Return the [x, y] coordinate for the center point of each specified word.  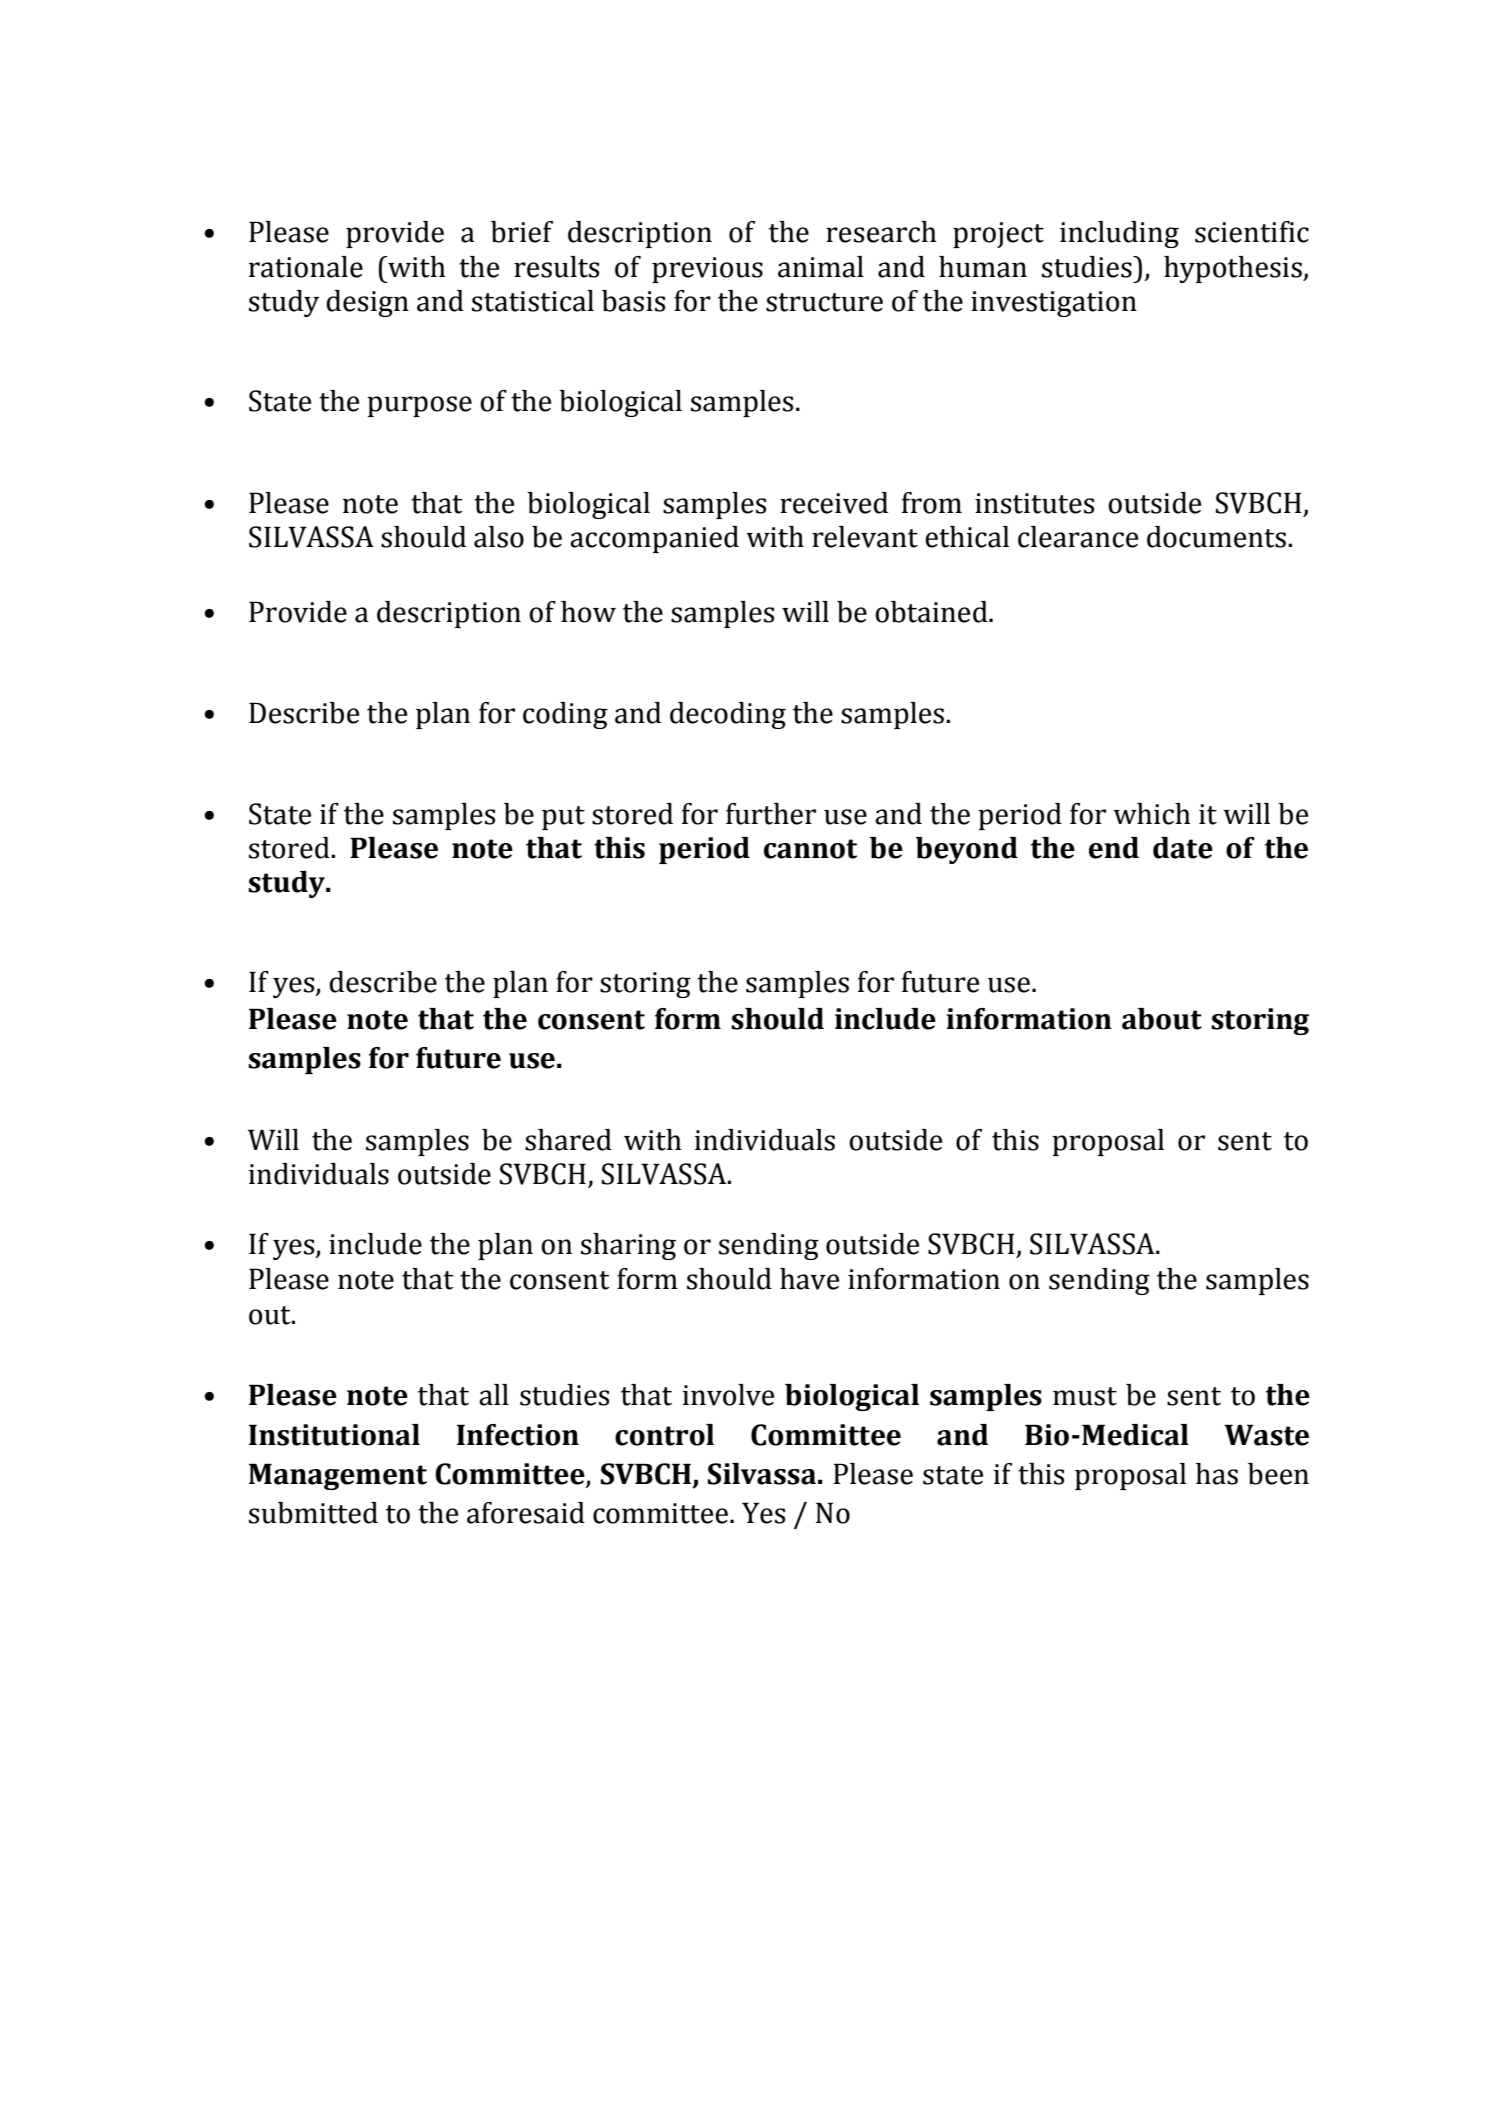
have [809, 1279]
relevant [865, 537]
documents [1216, 537]
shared [568, 1140]
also [499, 537]
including [1119, 234]
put [563, 818]
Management [338, 1476]
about [1162, 1019]
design [367, 303]
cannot [810, 849]
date [1183, 848]
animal [821, 267]
